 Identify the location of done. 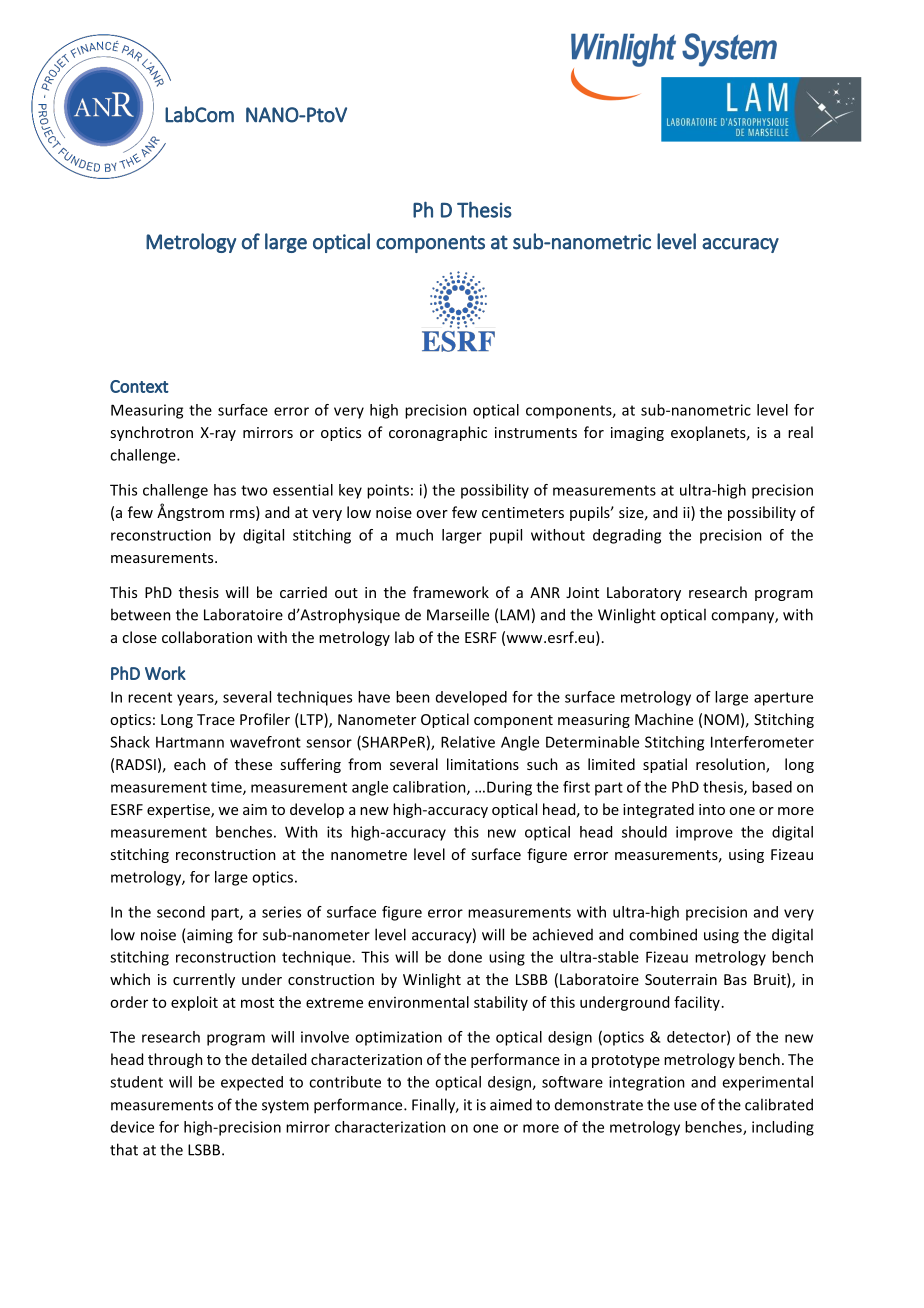
(465, 957).
